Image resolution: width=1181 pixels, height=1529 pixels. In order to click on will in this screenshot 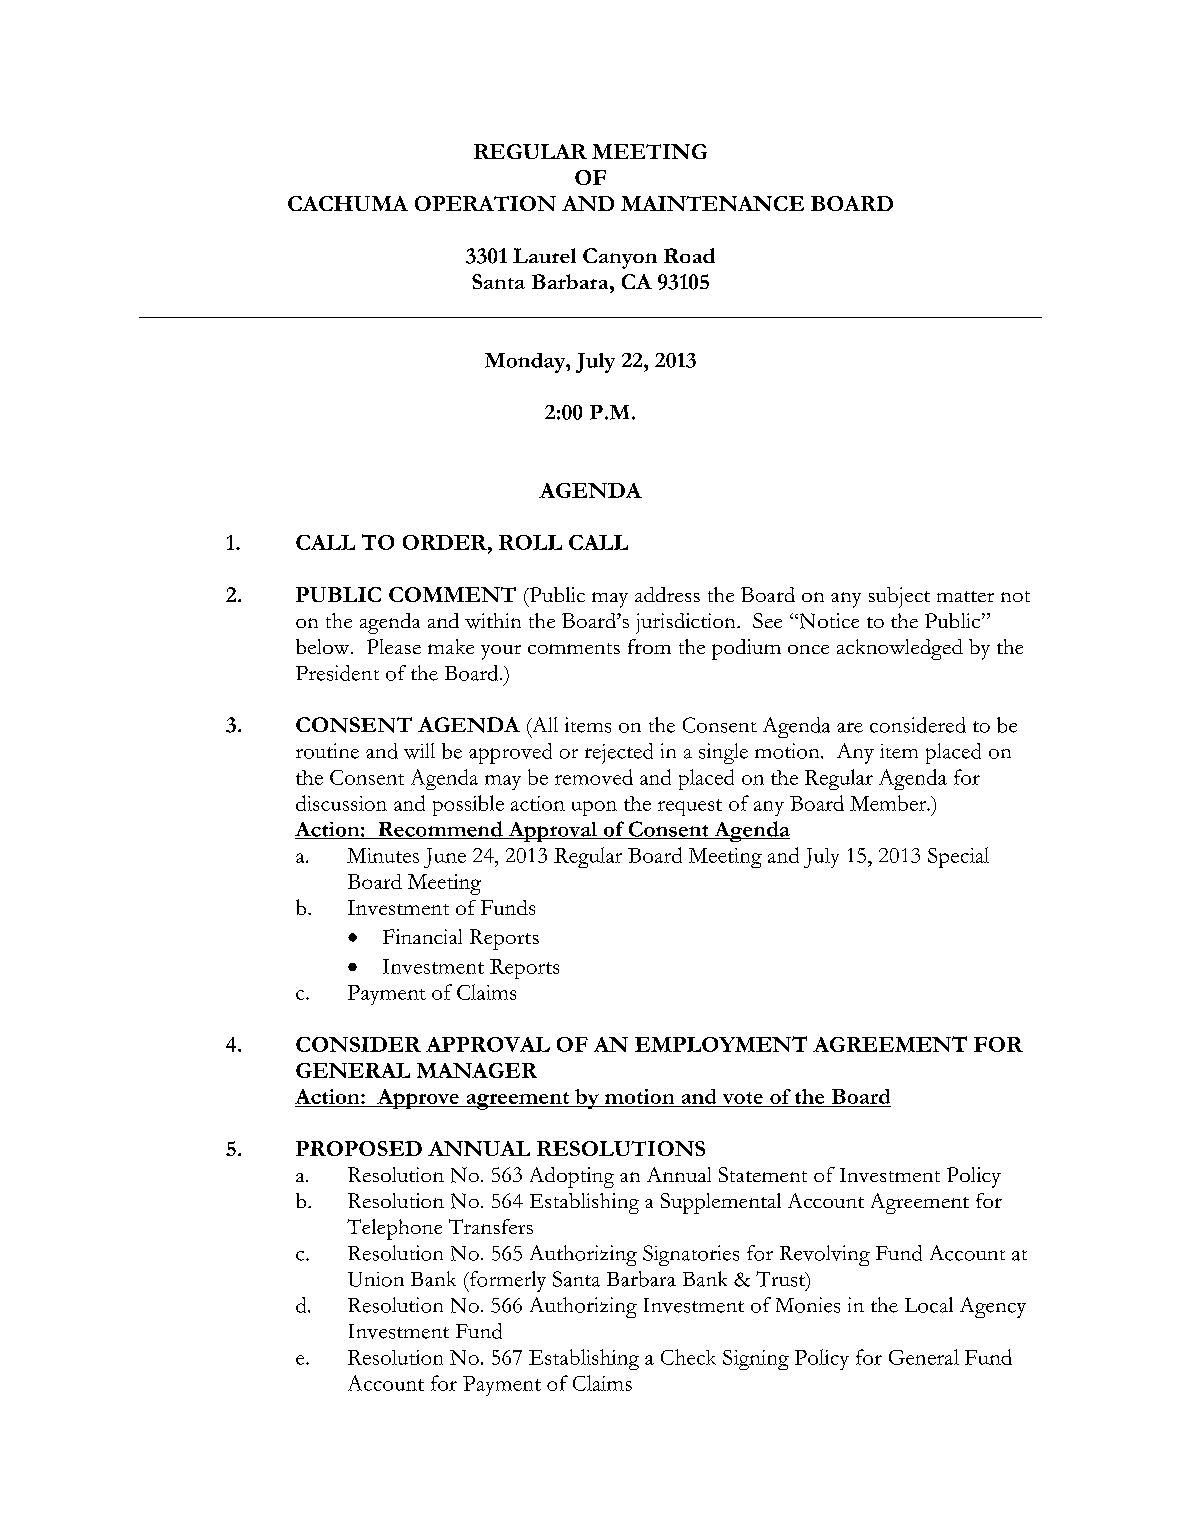, I will do `click(419, 751)`.
